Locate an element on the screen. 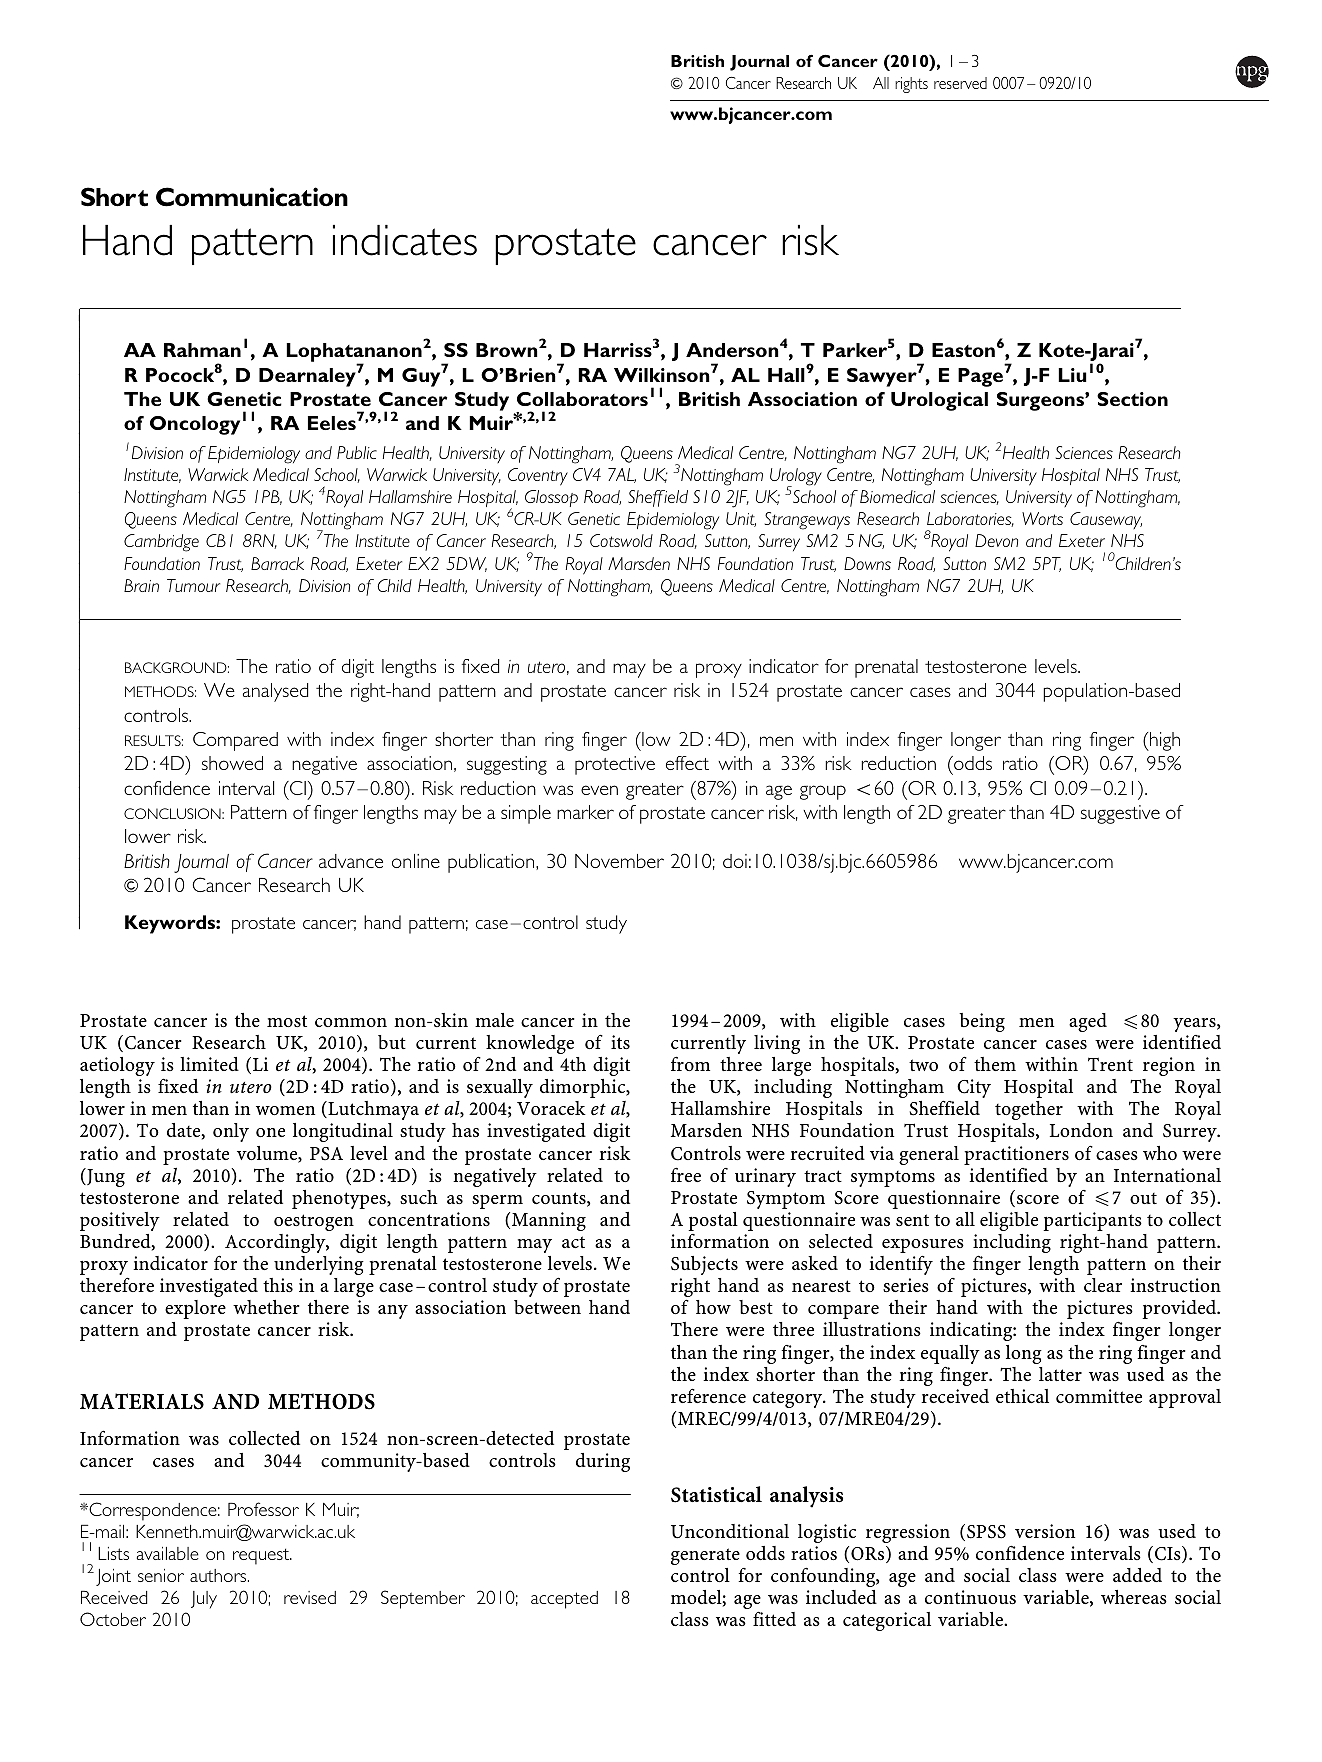  Tumour is located at coordinates (193, 585).
